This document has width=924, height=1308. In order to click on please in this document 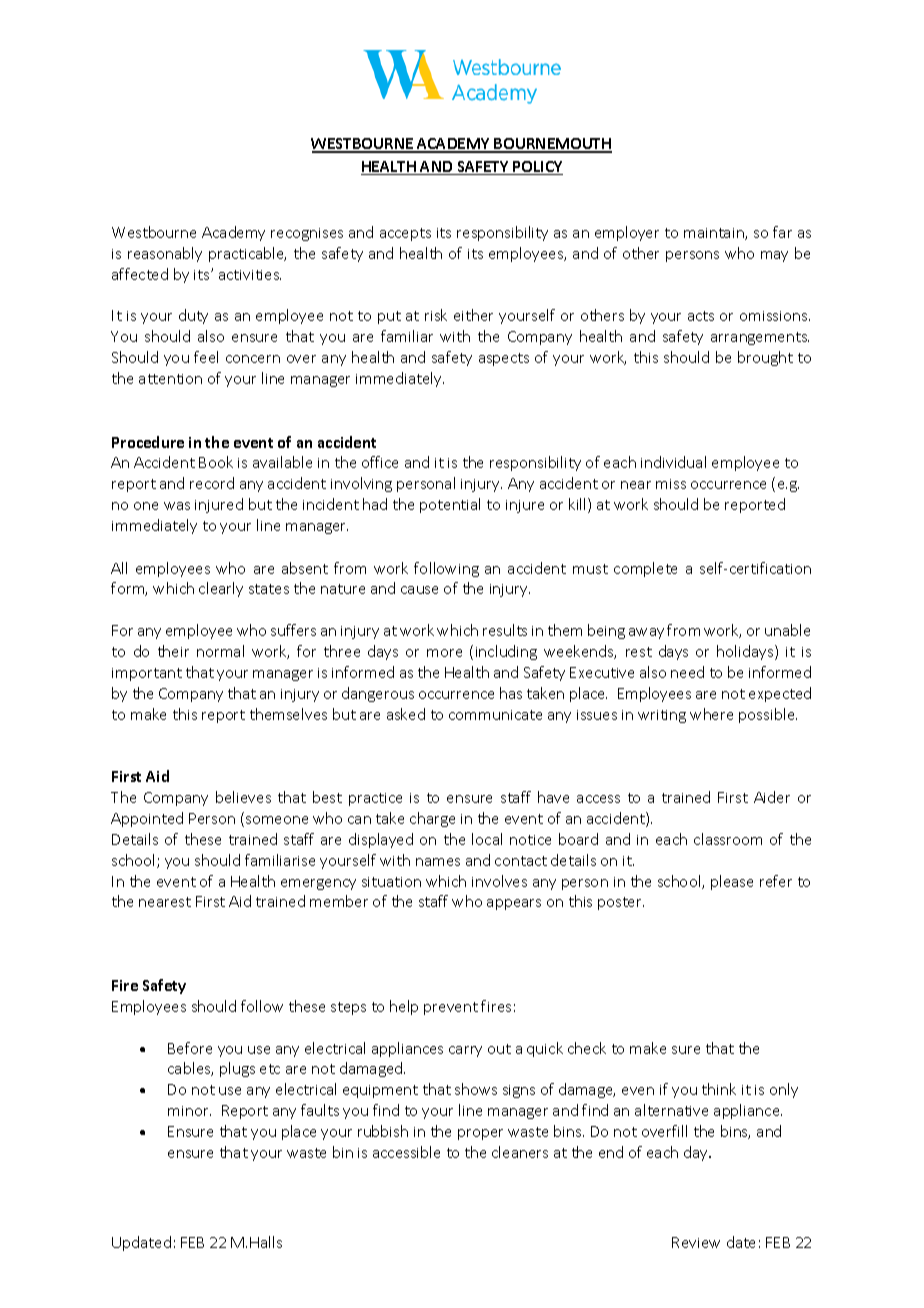, I will do `click(732, 882)`.
